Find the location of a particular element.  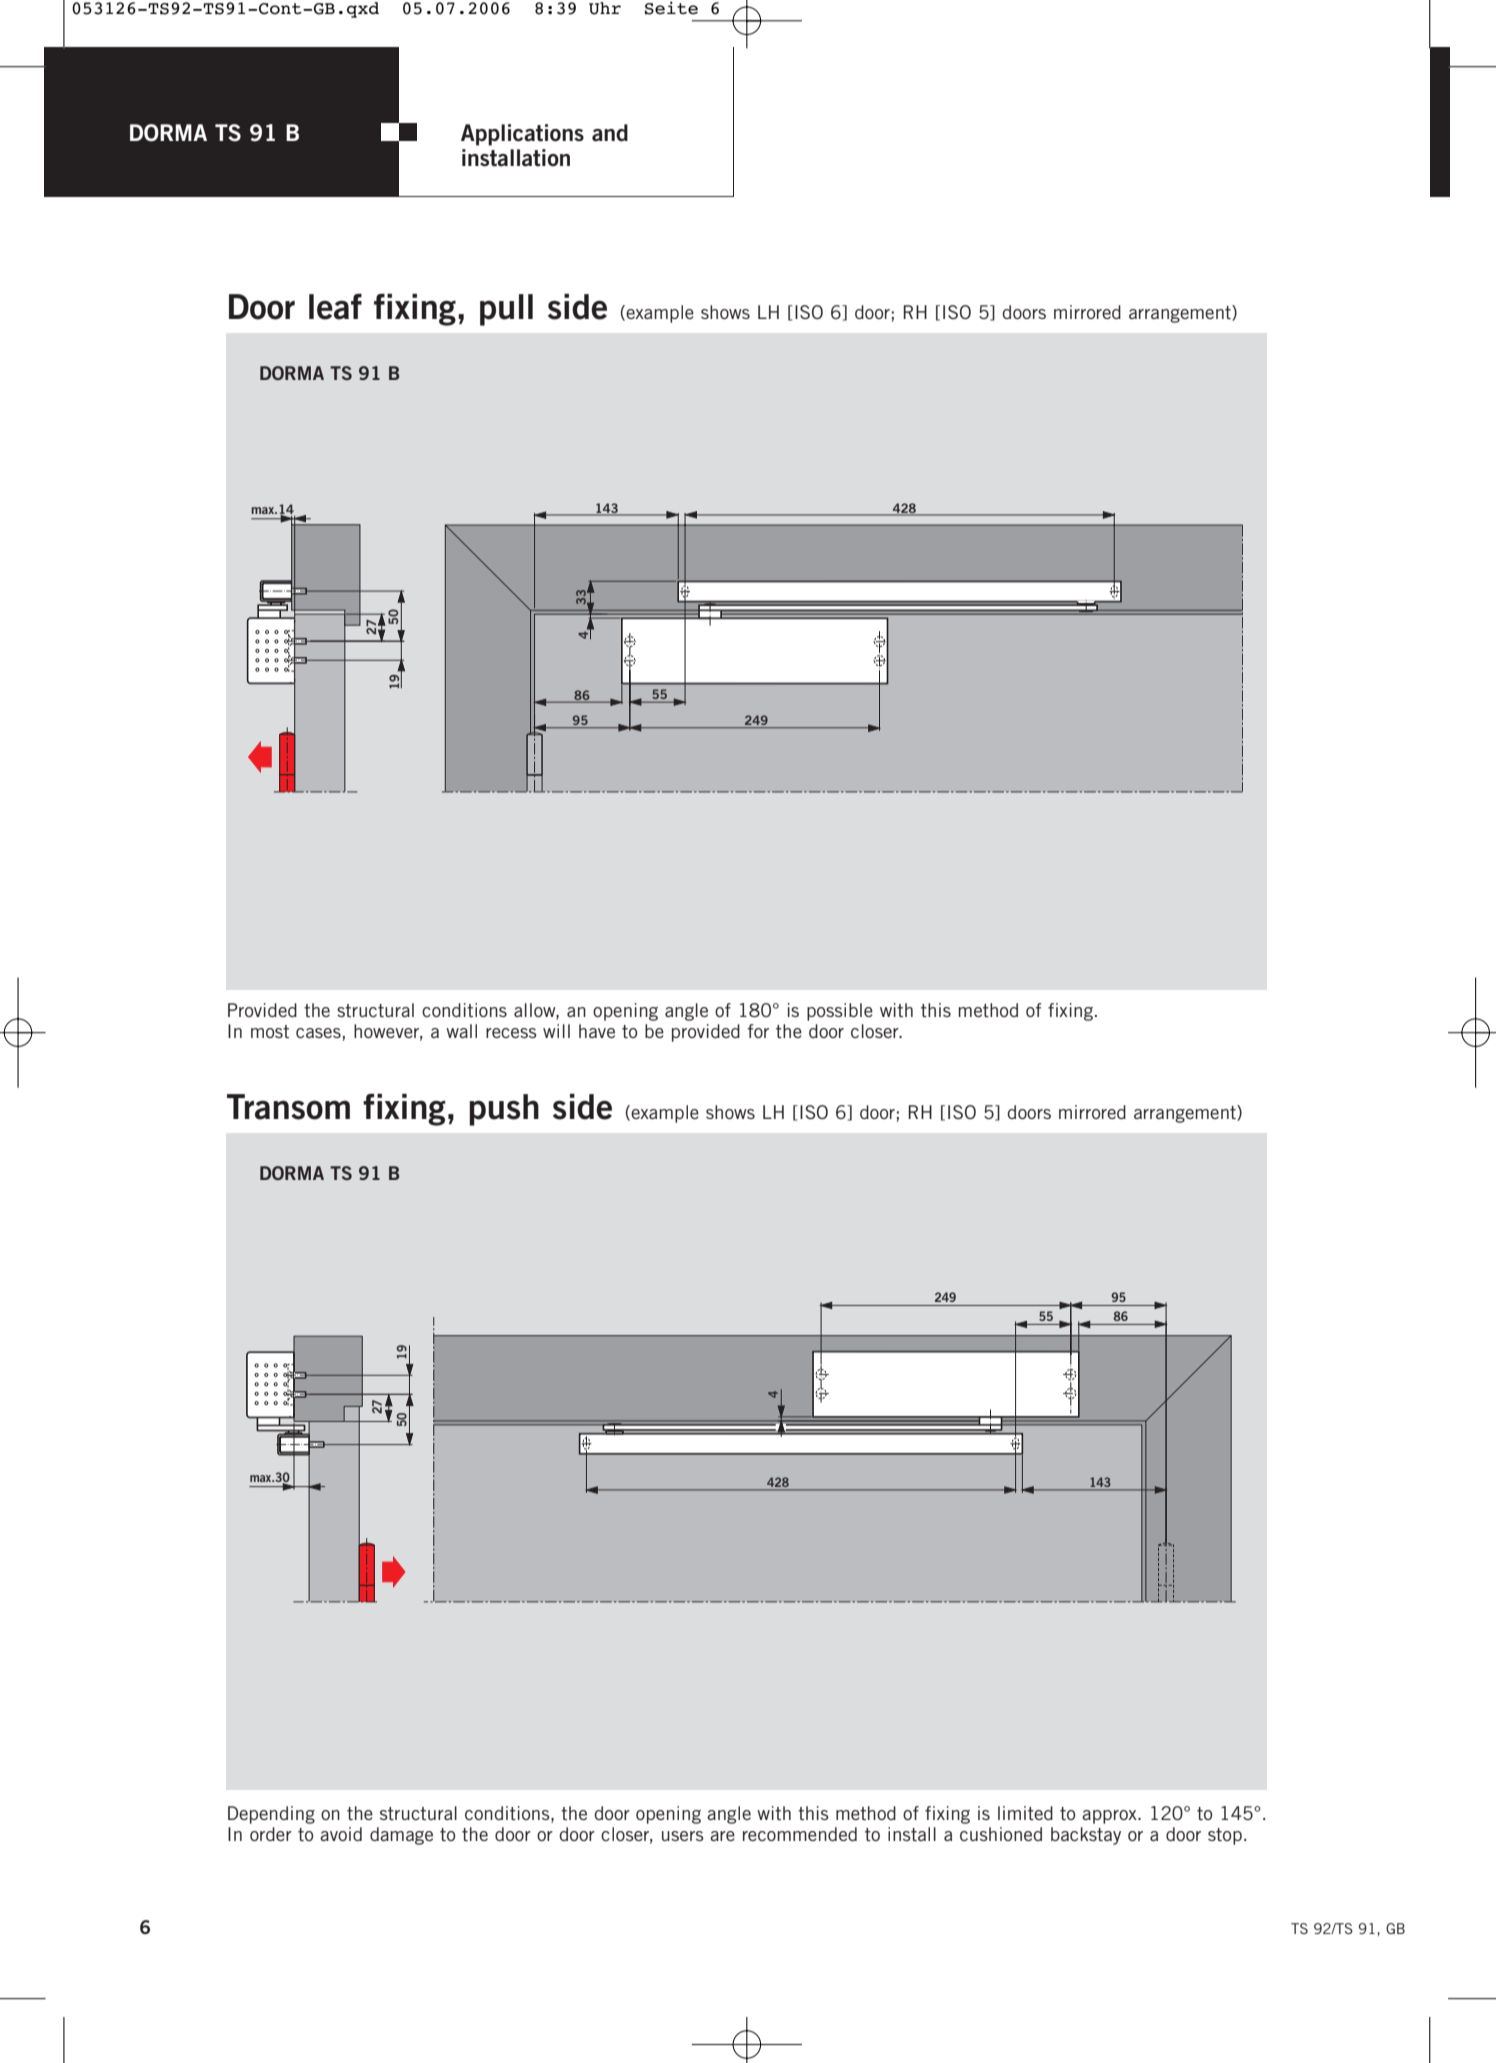

possible is located at coordinates (840, 1012).
